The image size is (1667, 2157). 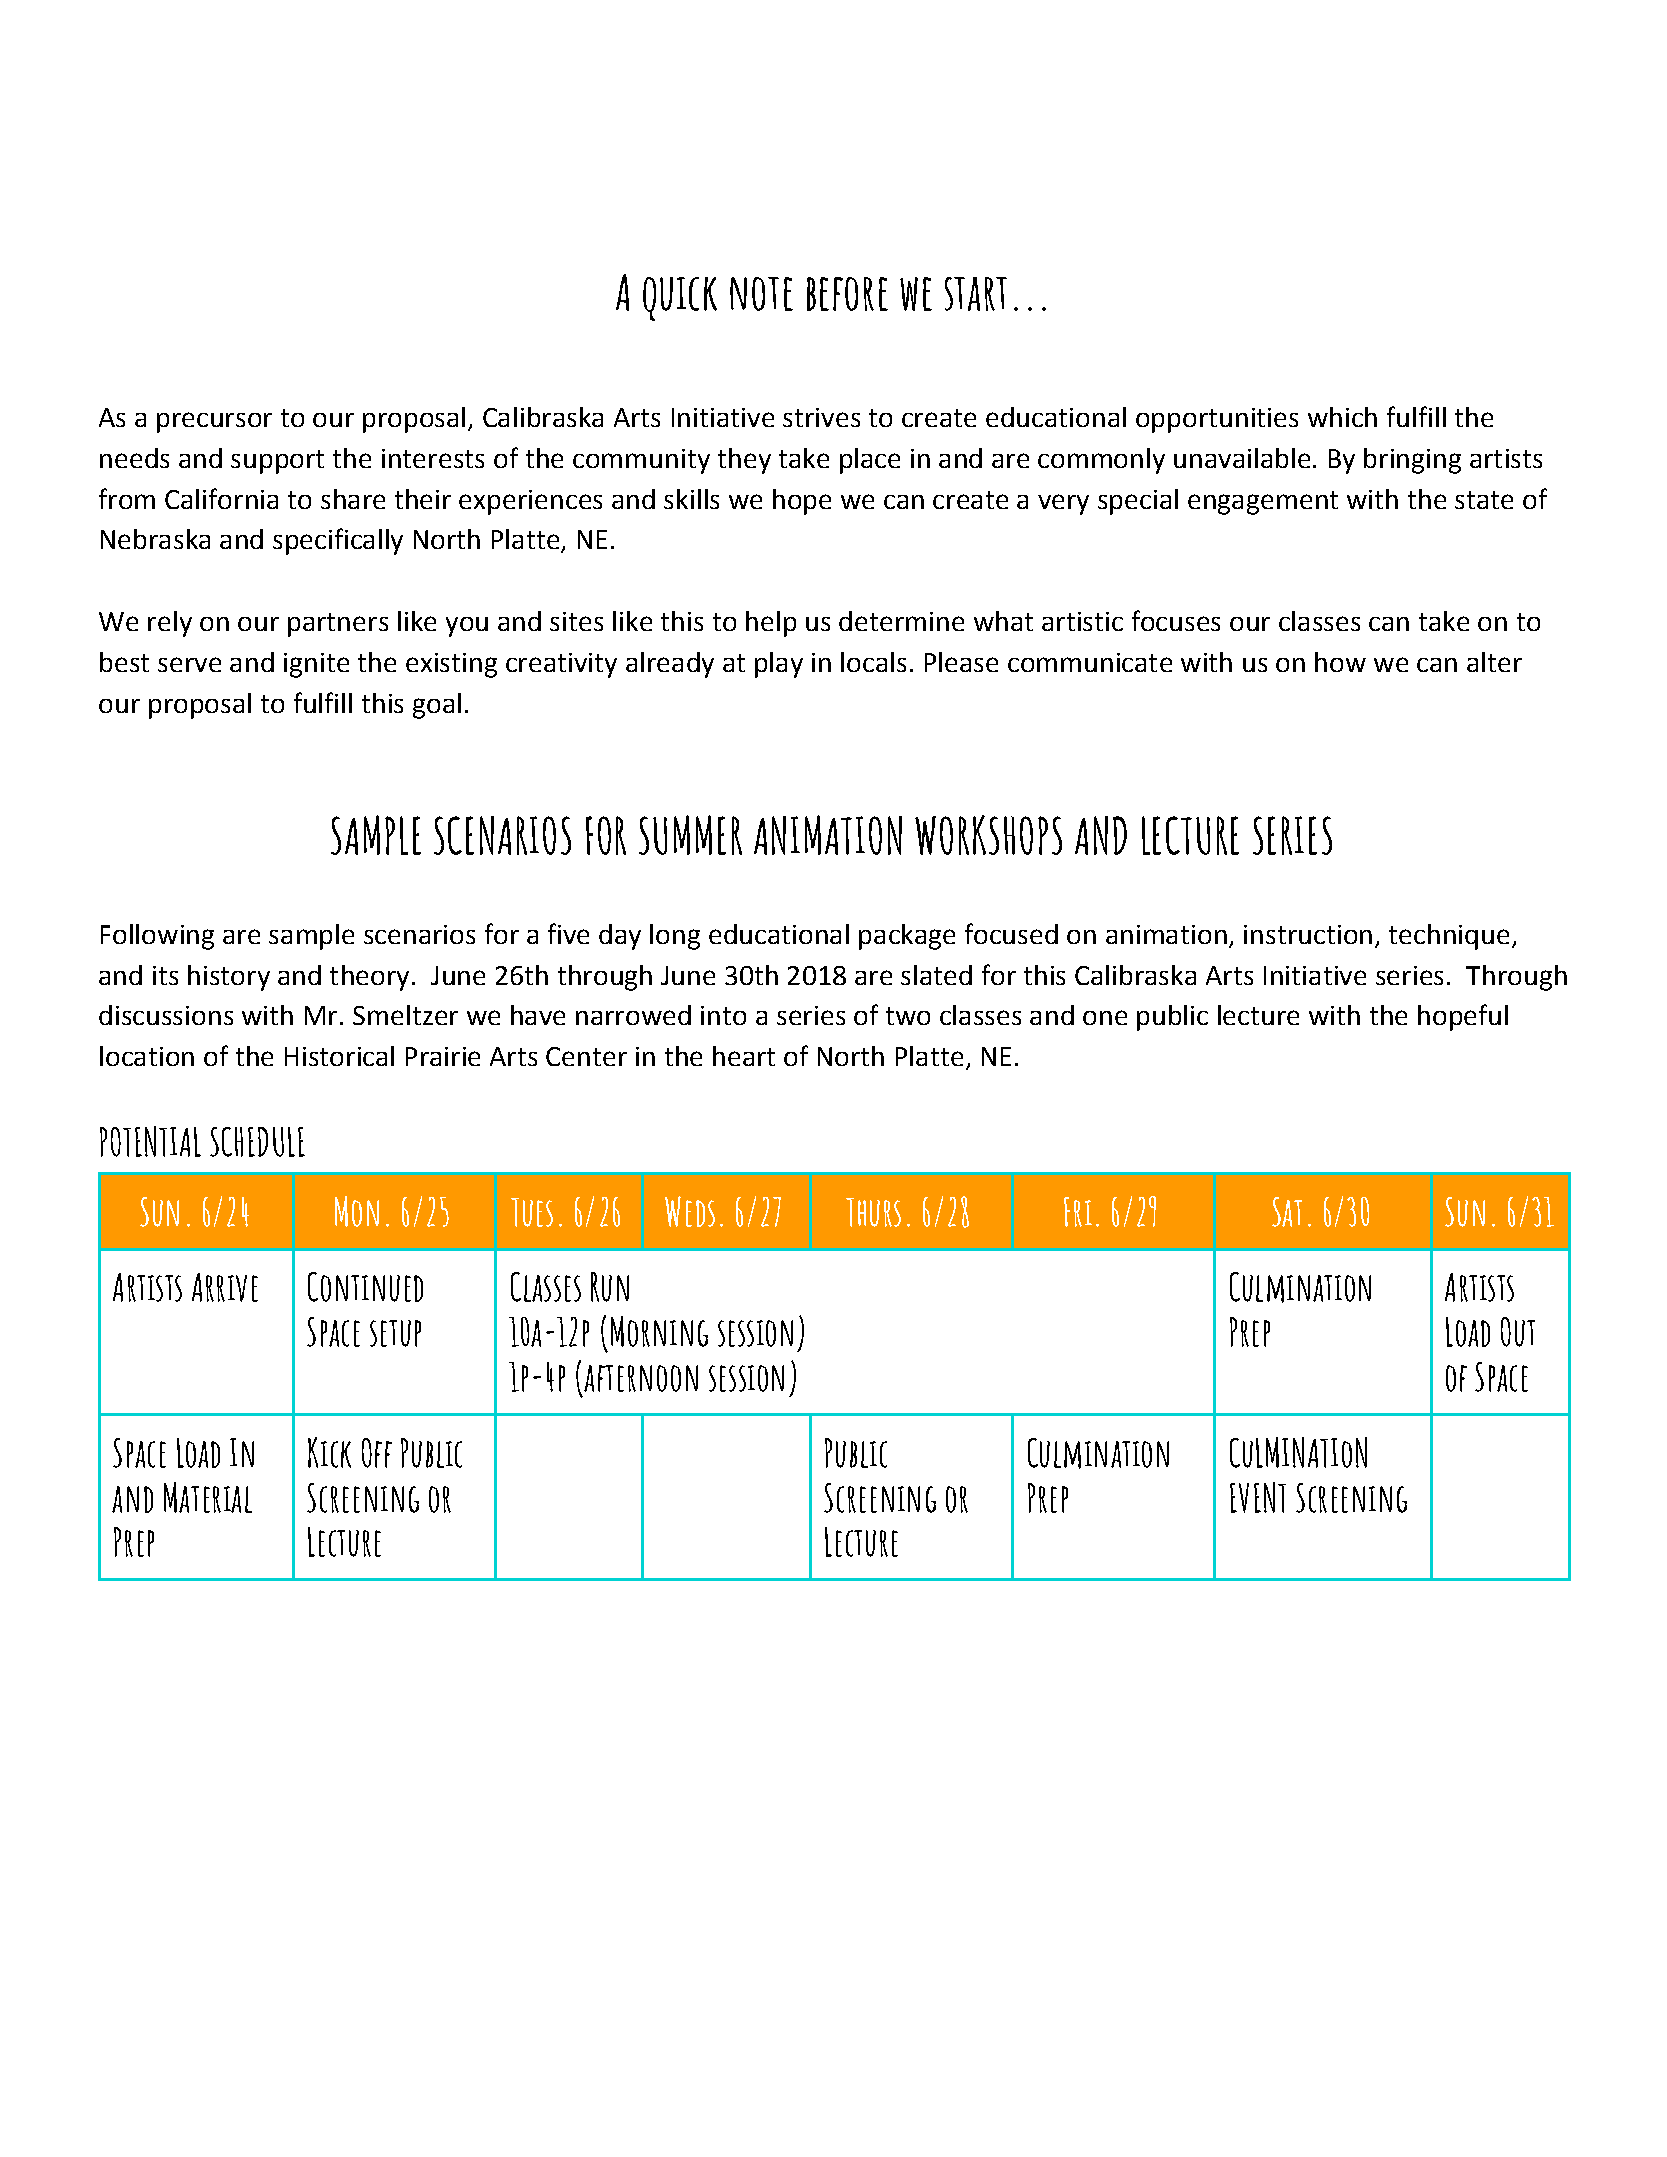 What do you see at coordinates (779, 665) in the page?
I see `play` at bounding box center [779, 665].
